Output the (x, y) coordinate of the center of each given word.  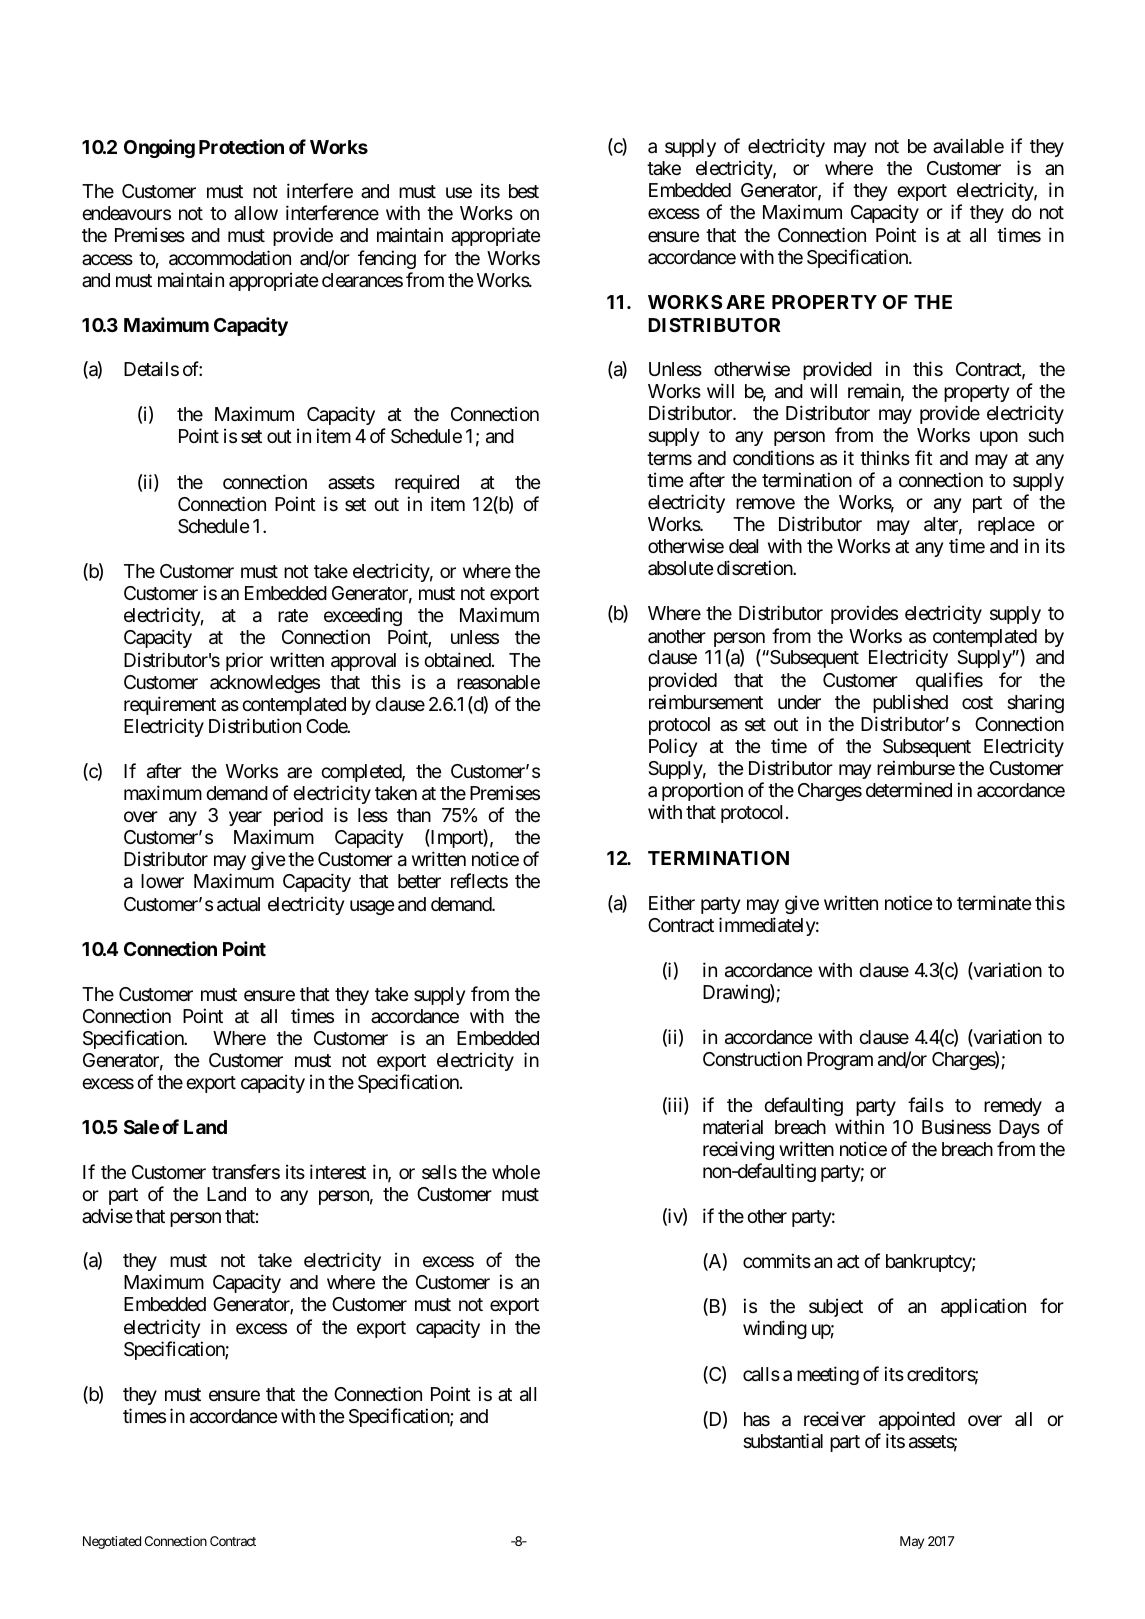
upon (999, 439)
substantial (783, 1440)
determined (909, 789)
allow (256, 213)
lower (162, 881)
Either (672, 902)
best (524, 191)
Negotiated (112, 1542)
